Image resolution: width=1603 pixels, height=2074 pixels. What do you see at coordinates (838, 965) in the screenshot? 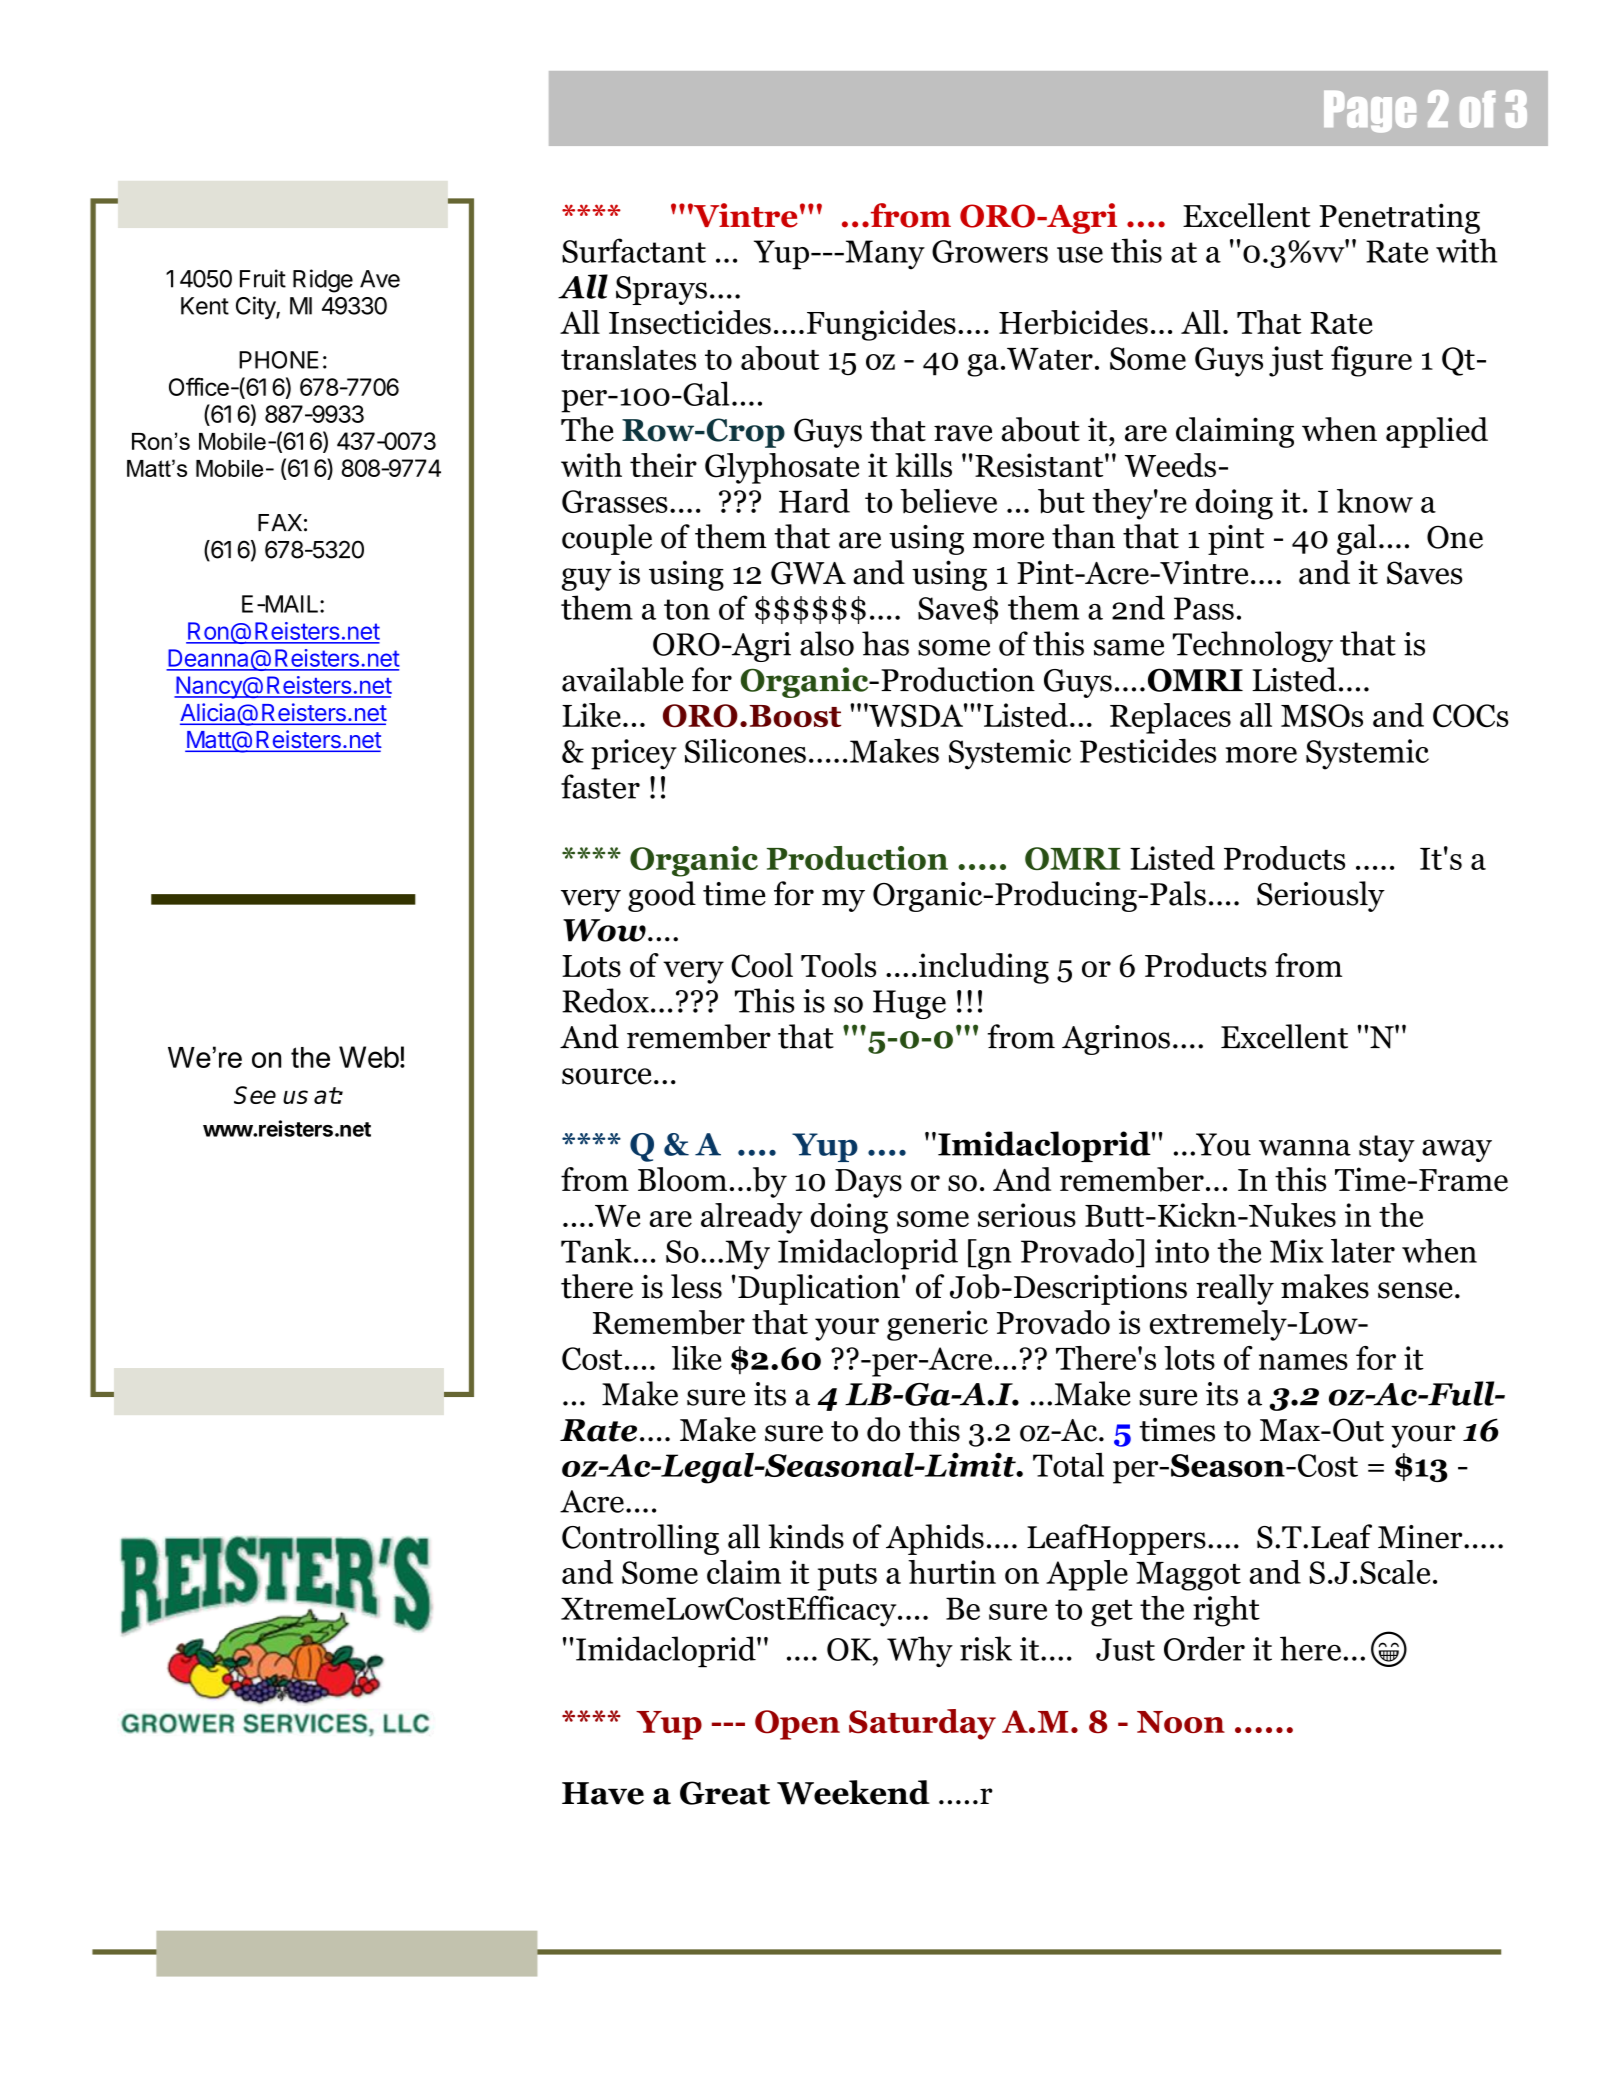
I see `Tools` at bounding box center [838, 965].
